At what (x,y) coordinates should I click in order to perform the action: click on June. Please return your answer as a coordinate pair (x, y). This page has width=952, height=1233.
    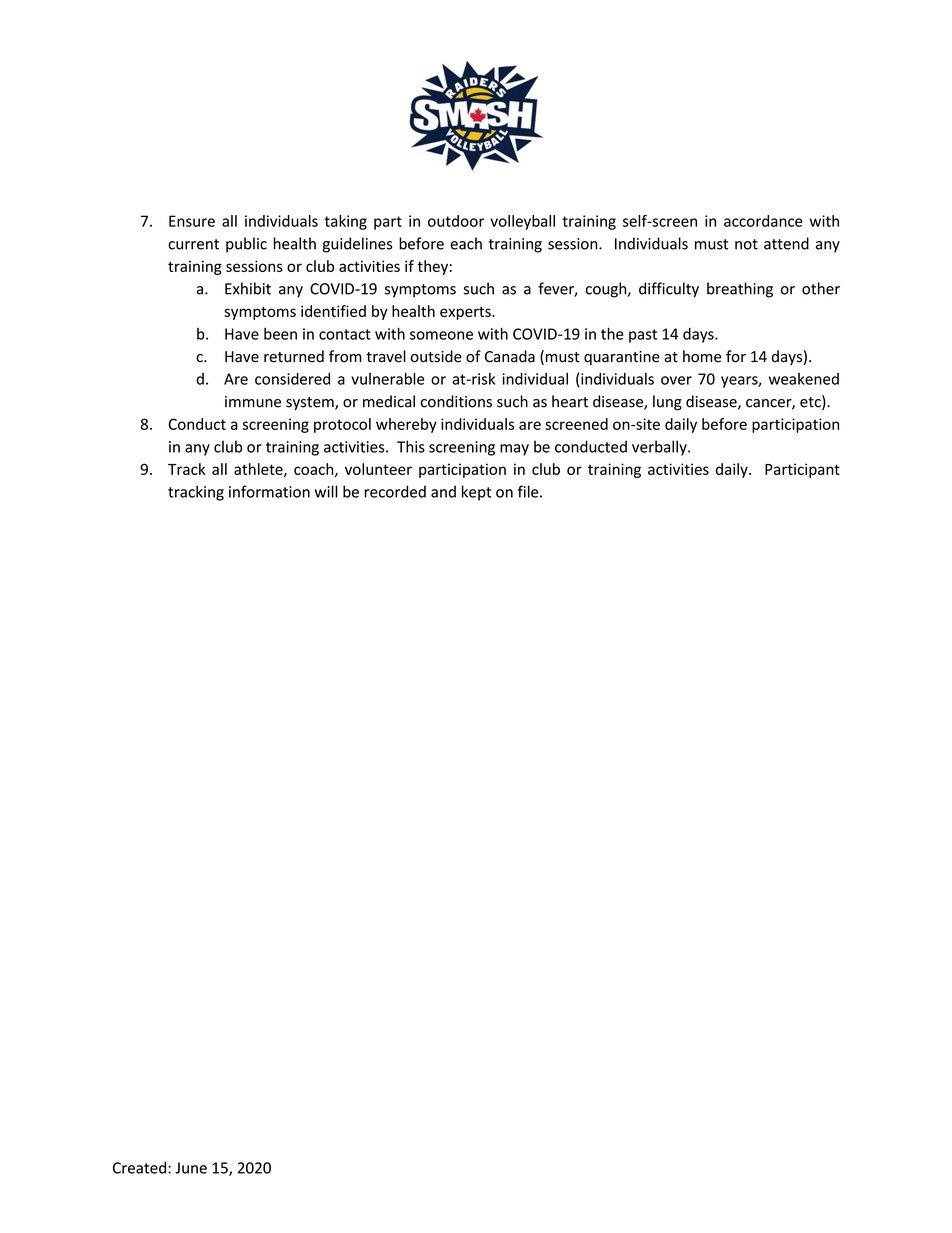
    Looking at the image, I should click on (191, 1168).
